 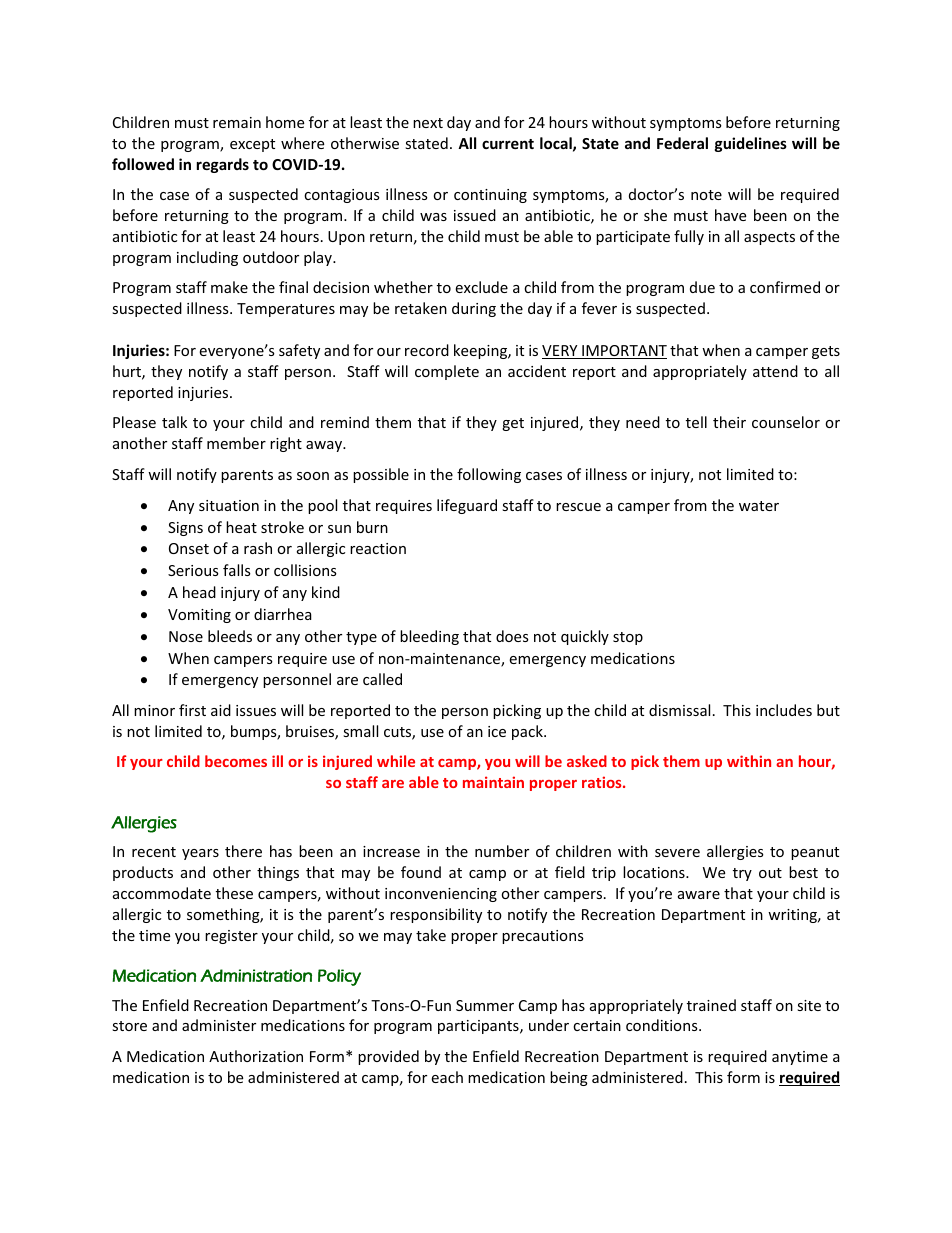 I want to click on regards, so click(x=223, y=165).
